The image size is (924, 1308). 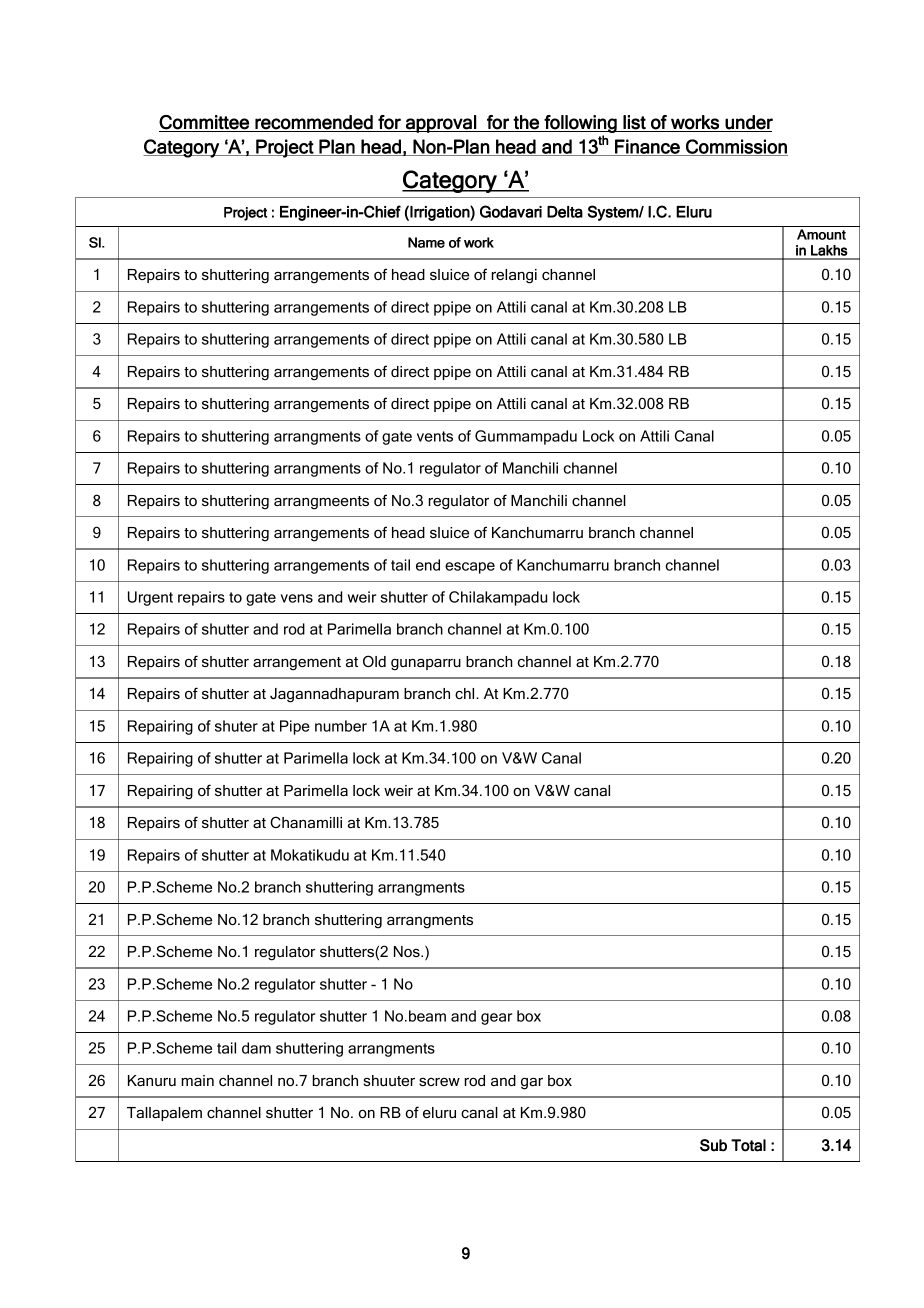 I want to click on vents, so click(x=435, y=436).
